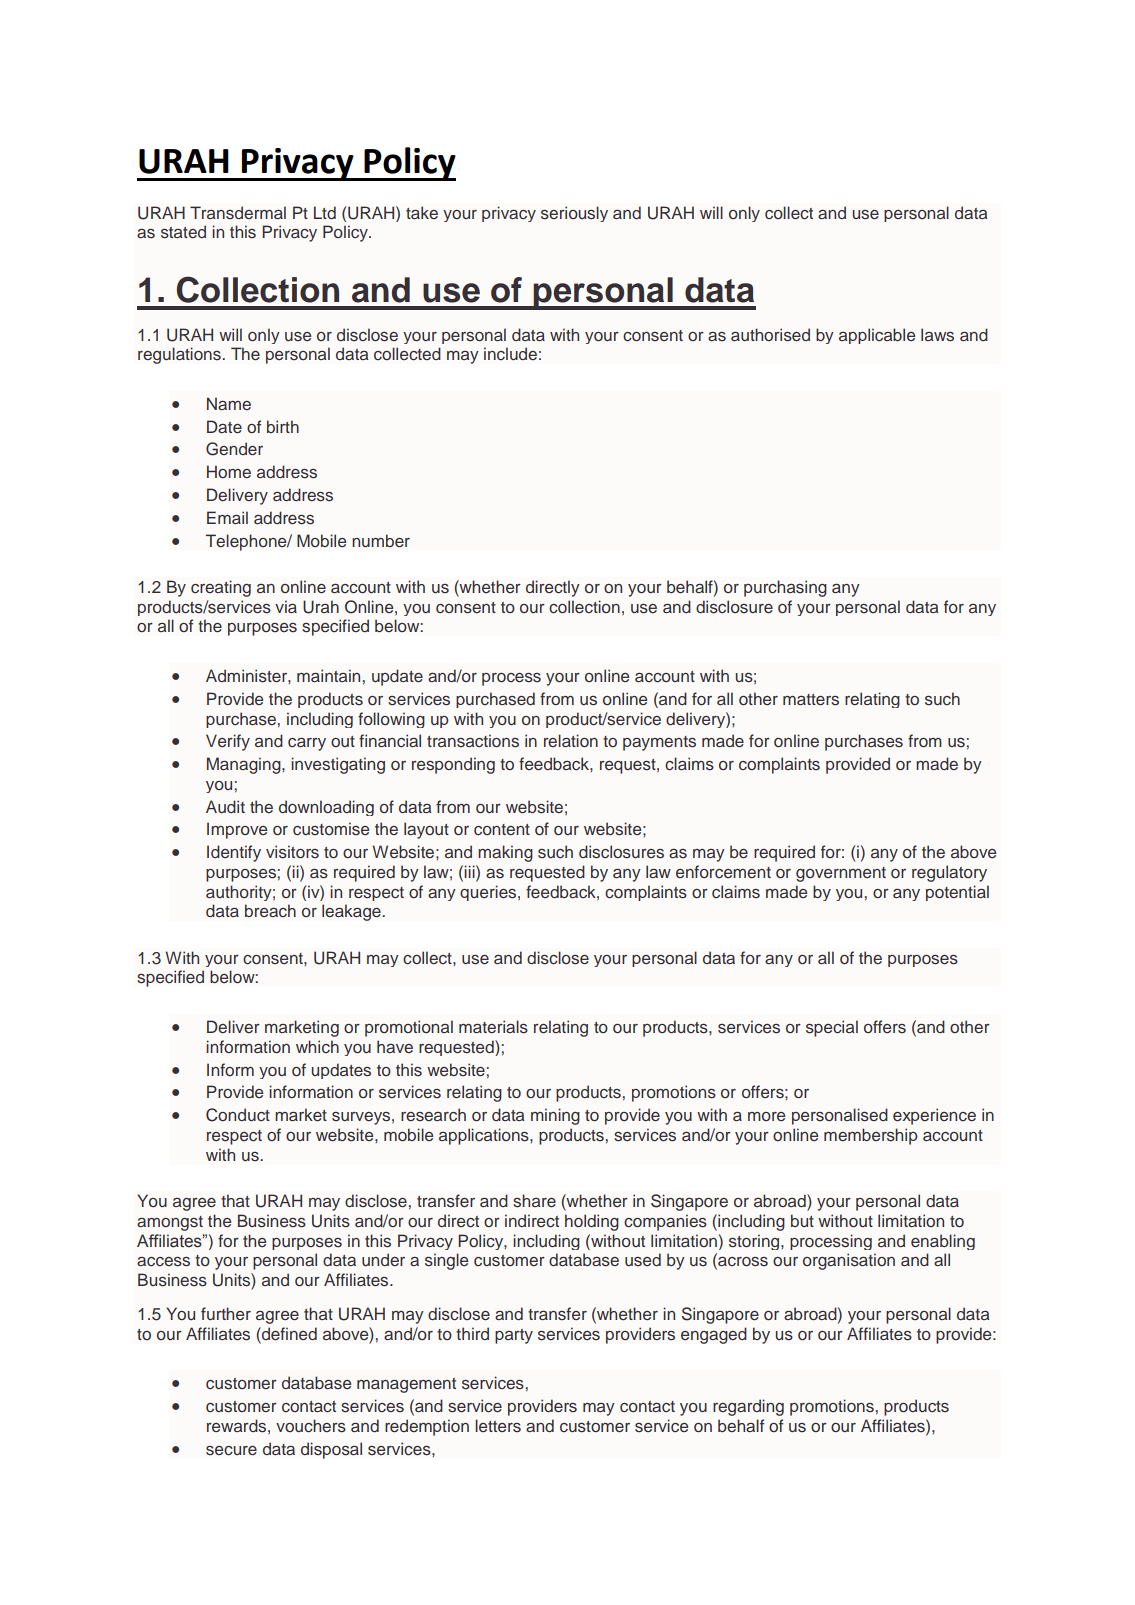 The width and height of the image is (1135, 1605). I want to click on government, so click(841, 874).
